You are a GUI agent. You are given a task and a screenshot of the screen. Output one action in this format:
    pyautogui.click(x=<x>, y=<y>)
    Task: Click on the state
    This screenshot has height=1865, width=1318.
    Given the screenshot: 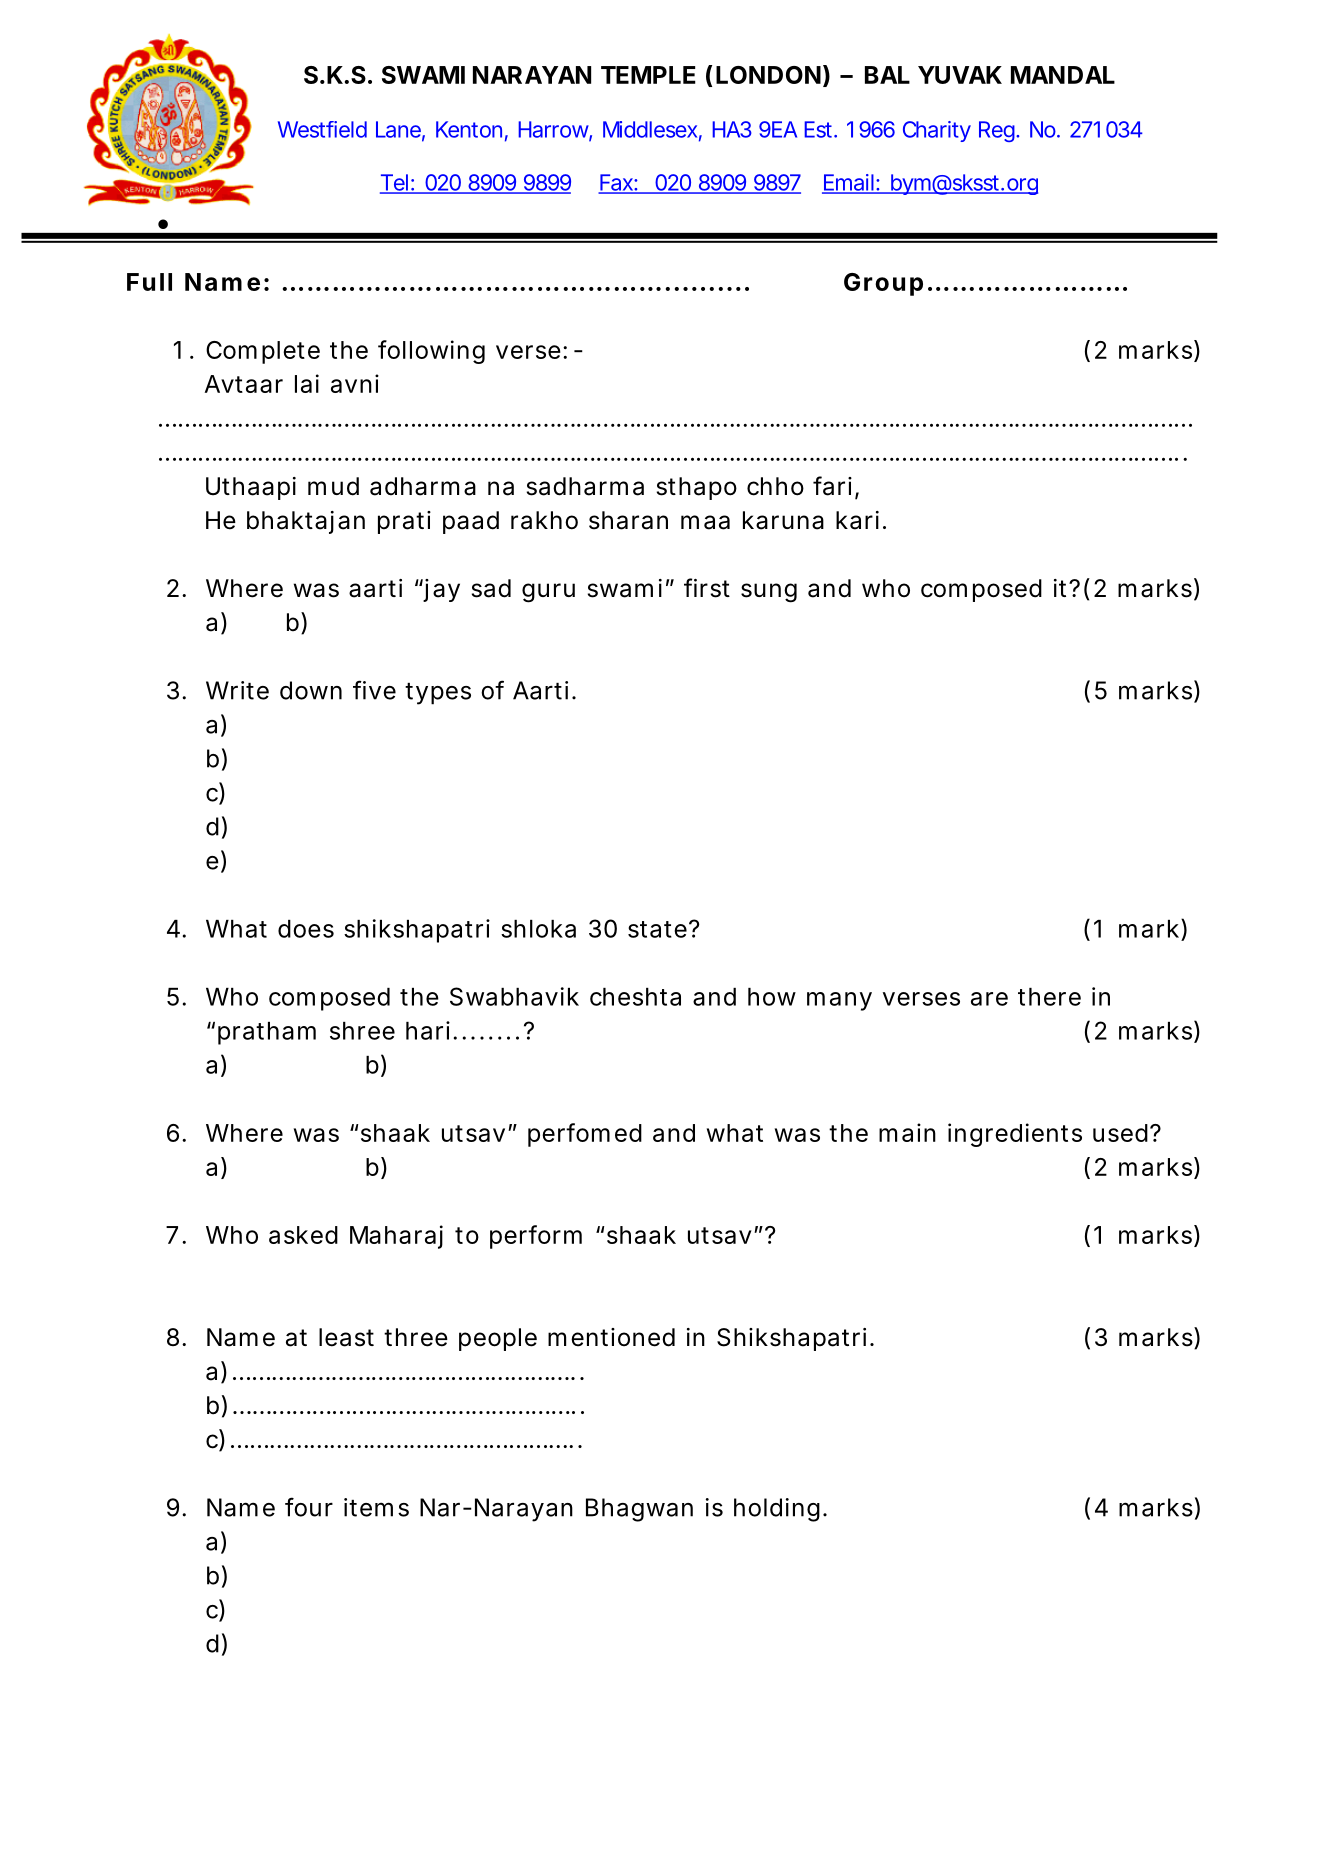 What is the action you would take?
    pyautogui.click(x=657, y=929)
